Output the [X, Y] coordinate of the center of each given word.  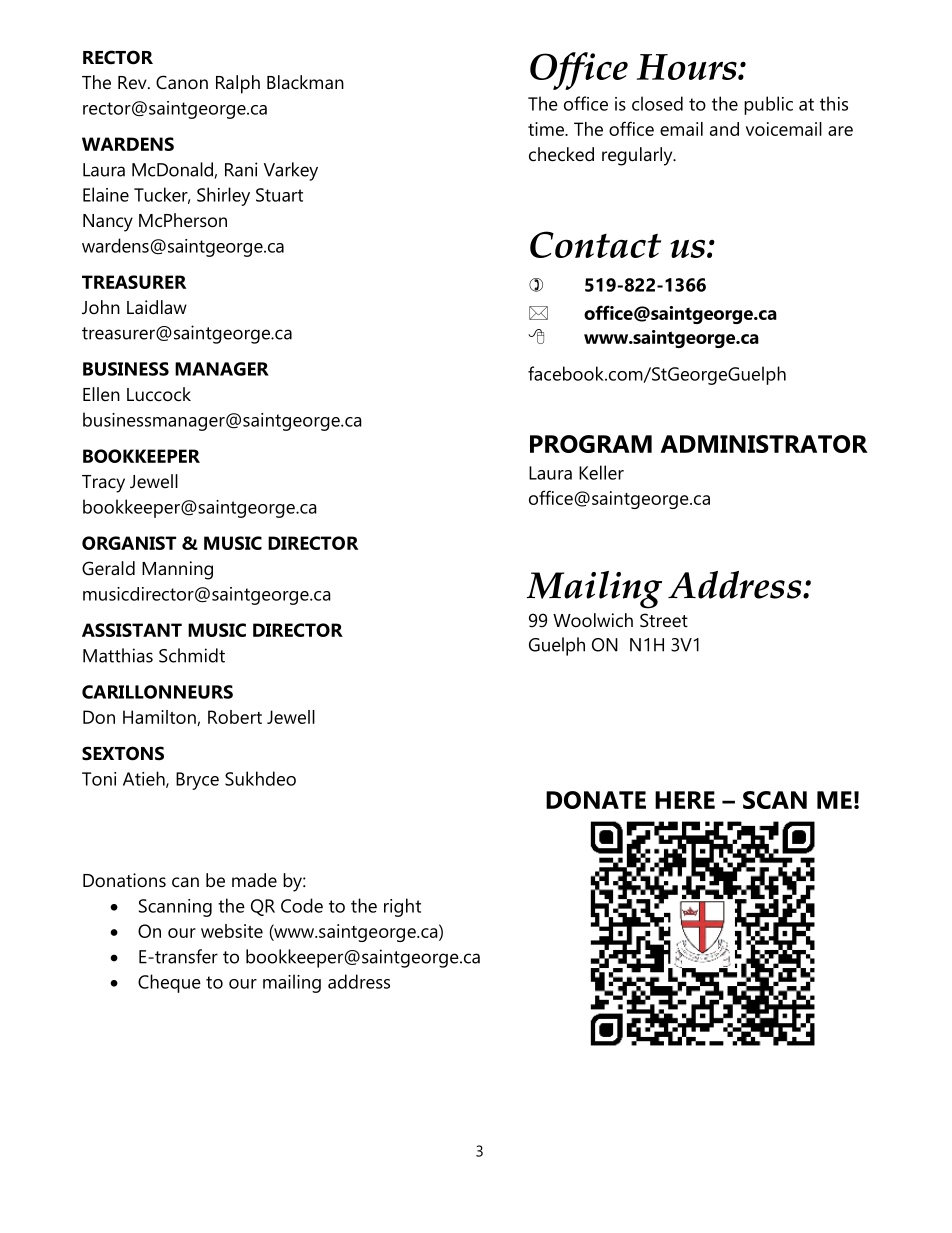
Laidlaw [157, 307]
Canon [182, 82]
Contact [595, 244]
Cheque [169, 983]
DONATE [596, 800]
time [547, 129]
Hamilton [160, 718]
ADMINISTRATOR [764, 444]
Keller [601, 472]
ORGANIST [129, 543]
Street [664, 620]
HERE [685, 800]
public [768, 105]
